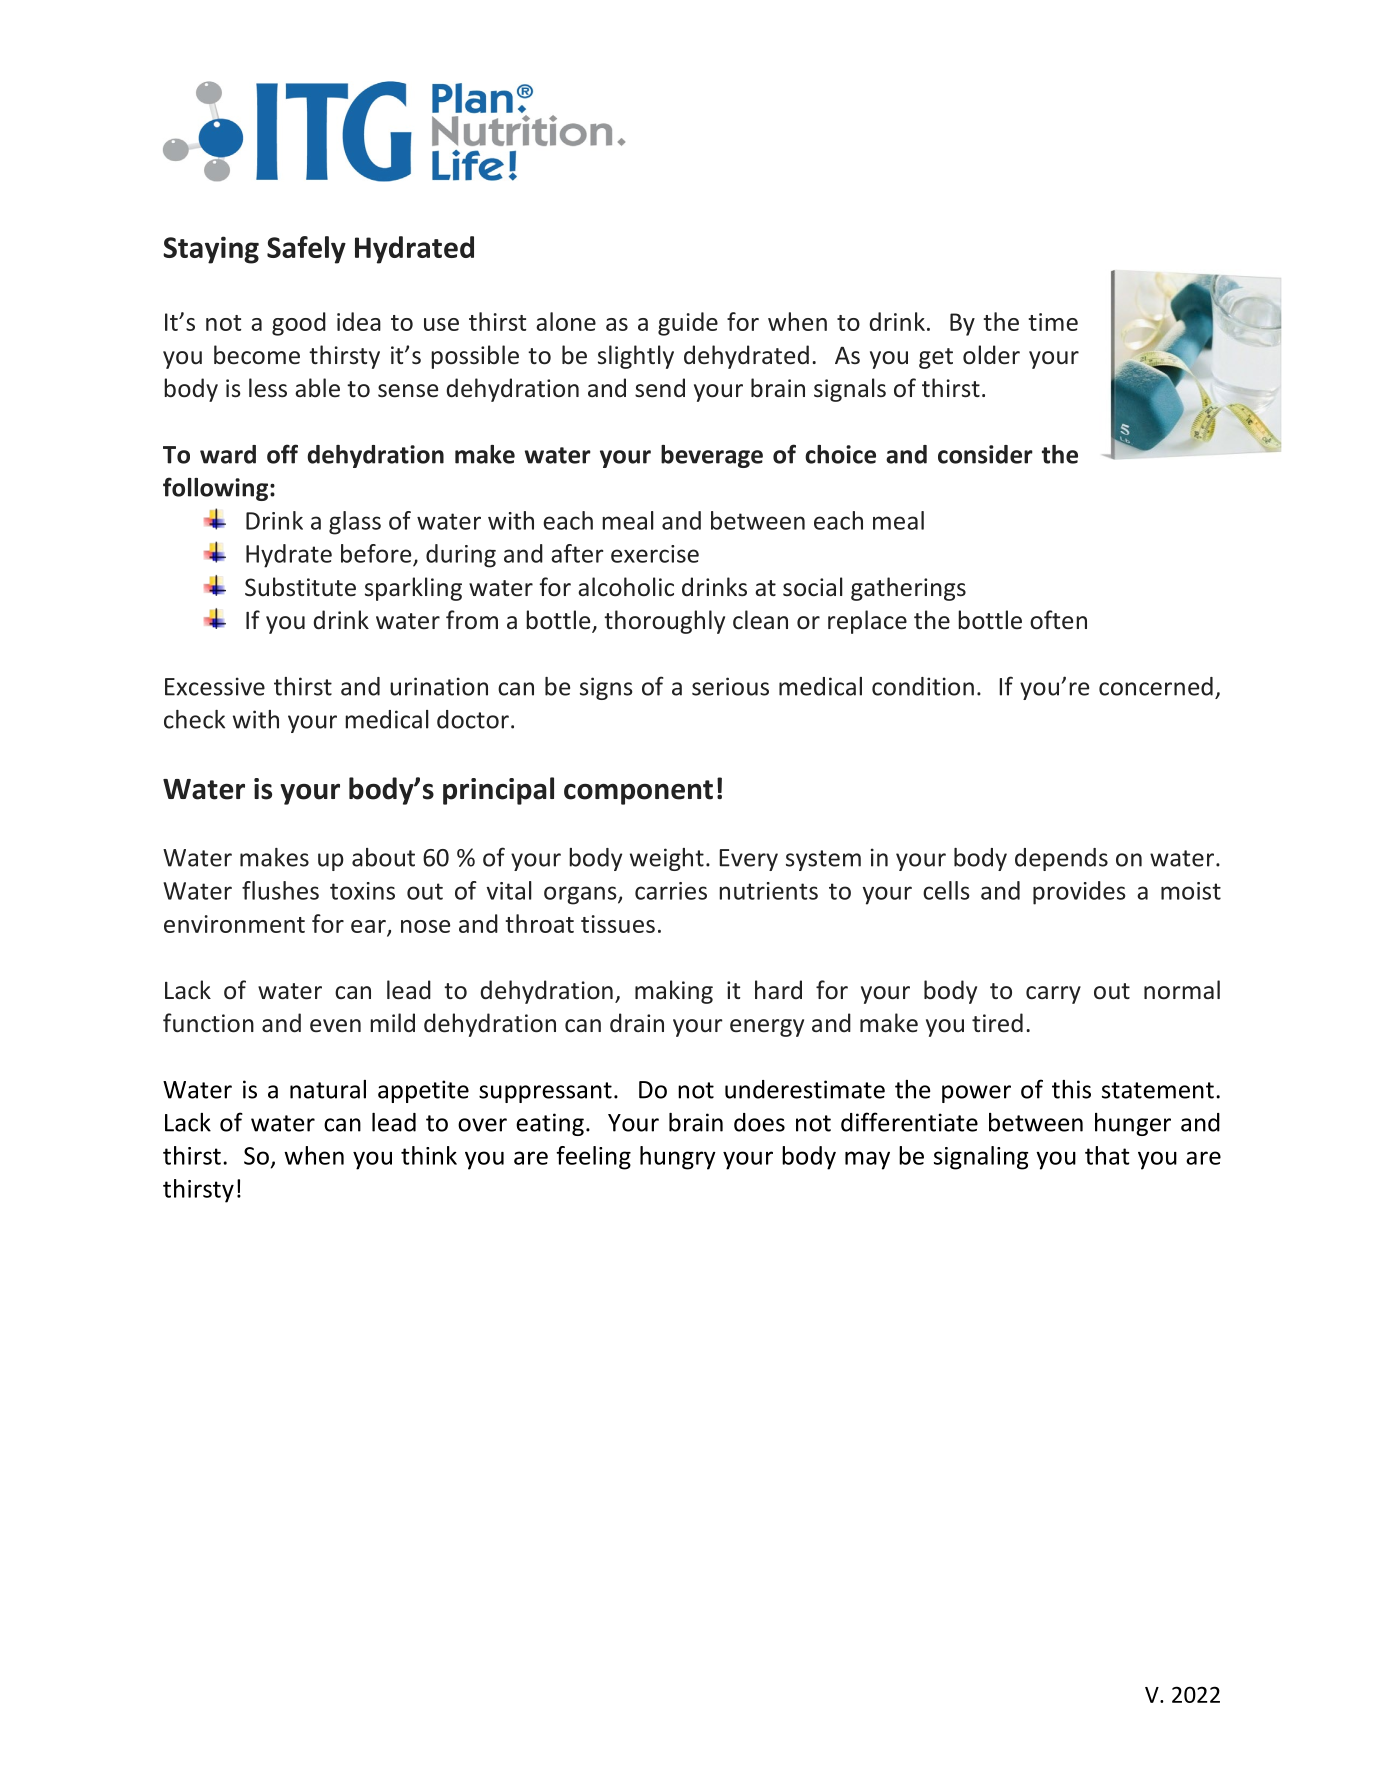  I want to click on exercise, so click(655, 554).
